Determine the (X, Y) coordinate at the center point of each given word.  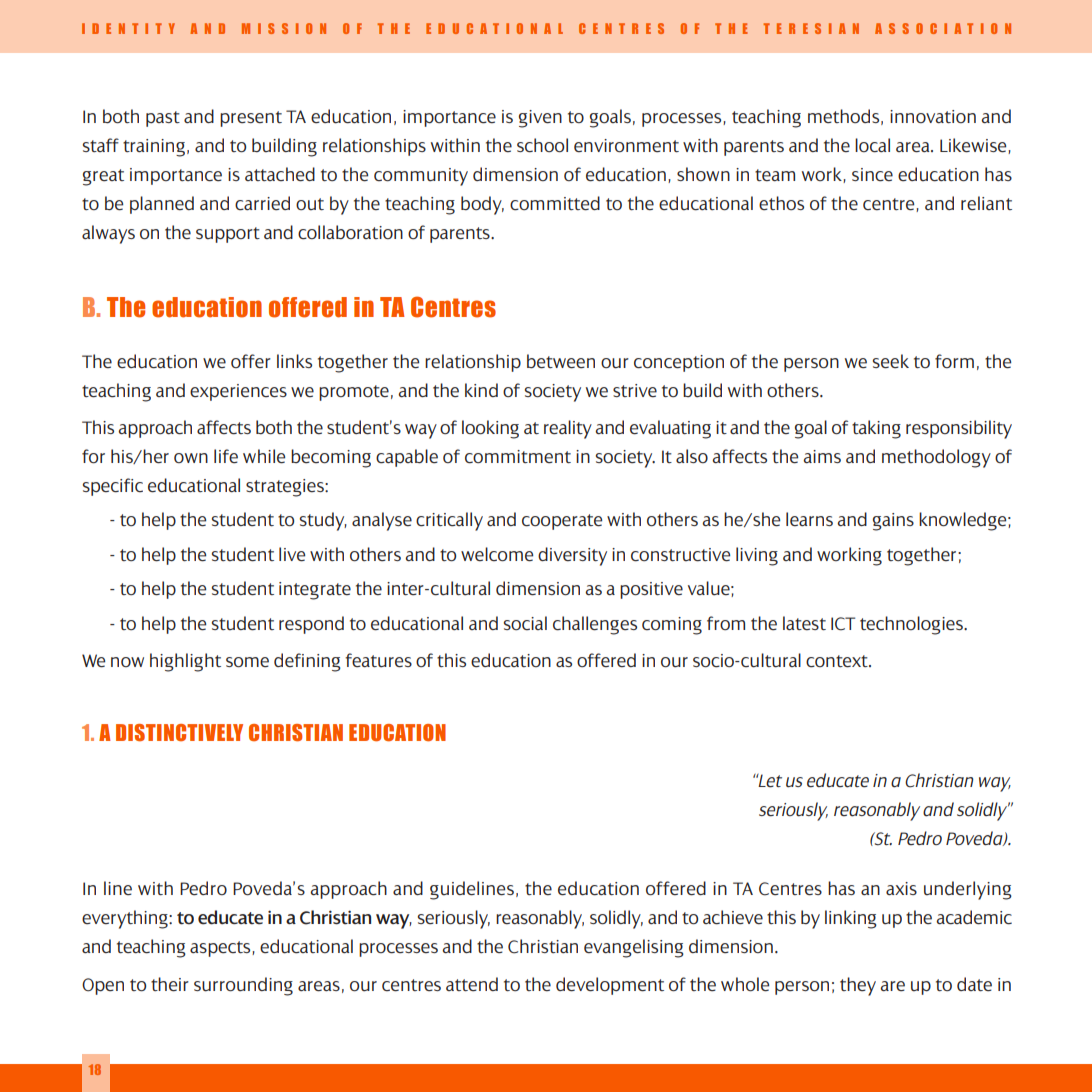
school (542, 145)
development (610, 986)
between (561, 361)
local (872, 145)
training (154, 148)
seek (891, 361)
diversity (572, 556)
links (294, 361)
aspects (221, 949)
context (838, 661)
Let (769, 781)
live (292, 554)
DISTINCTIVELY (179, 733)
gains (893, 522)
